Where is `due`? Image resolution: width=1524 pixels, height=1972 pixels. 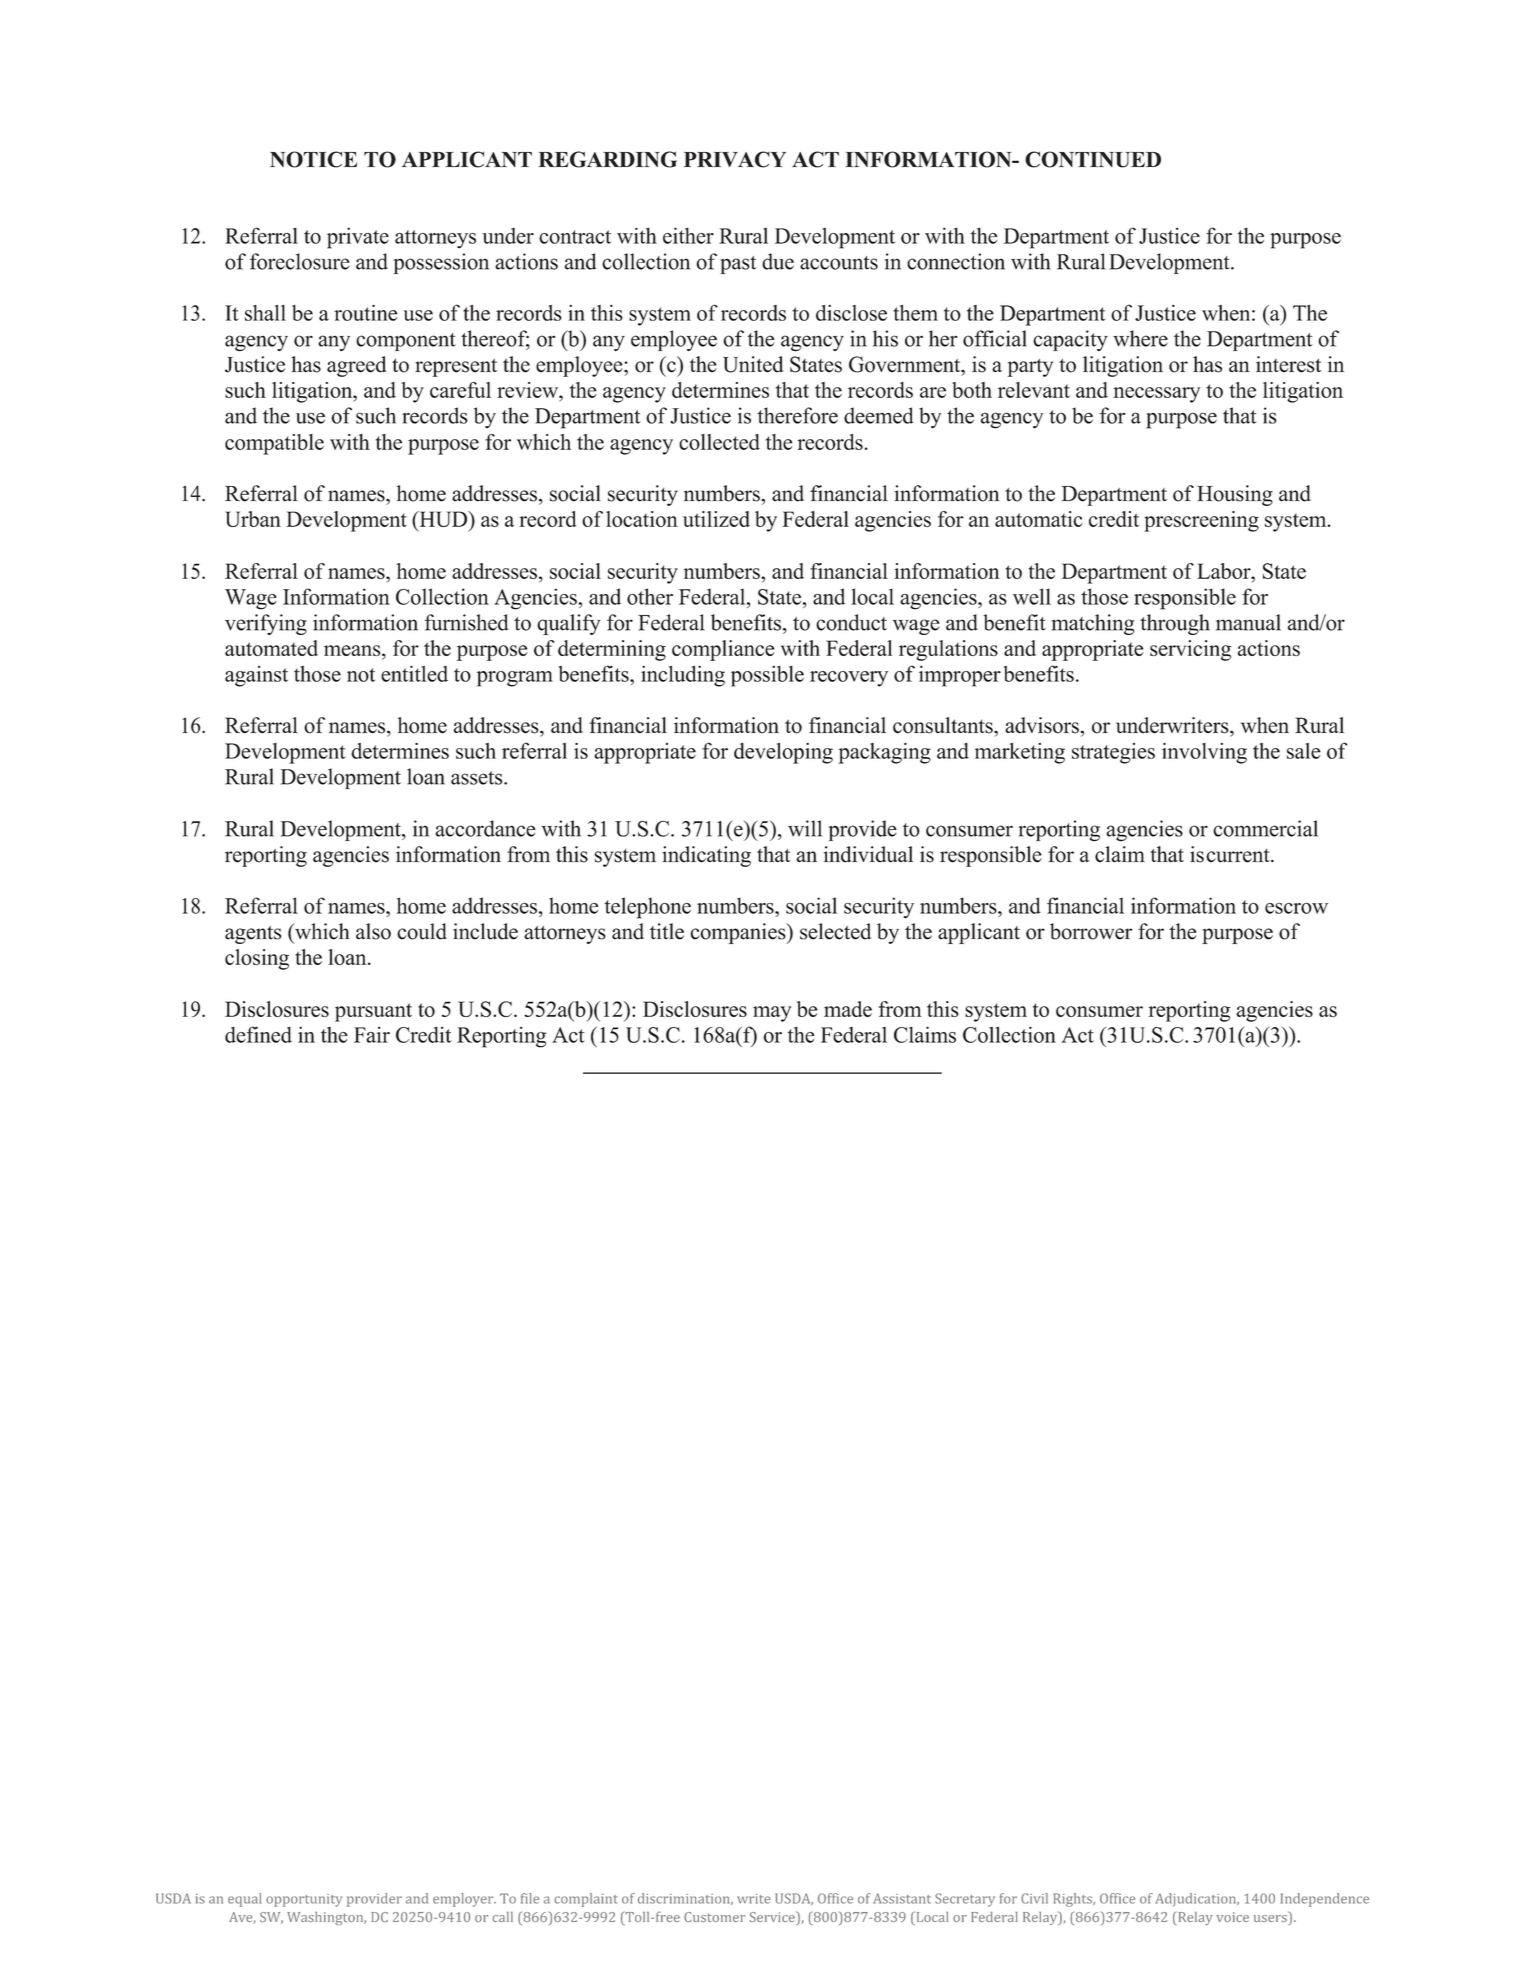
due is located at coordinates (778, 261).
